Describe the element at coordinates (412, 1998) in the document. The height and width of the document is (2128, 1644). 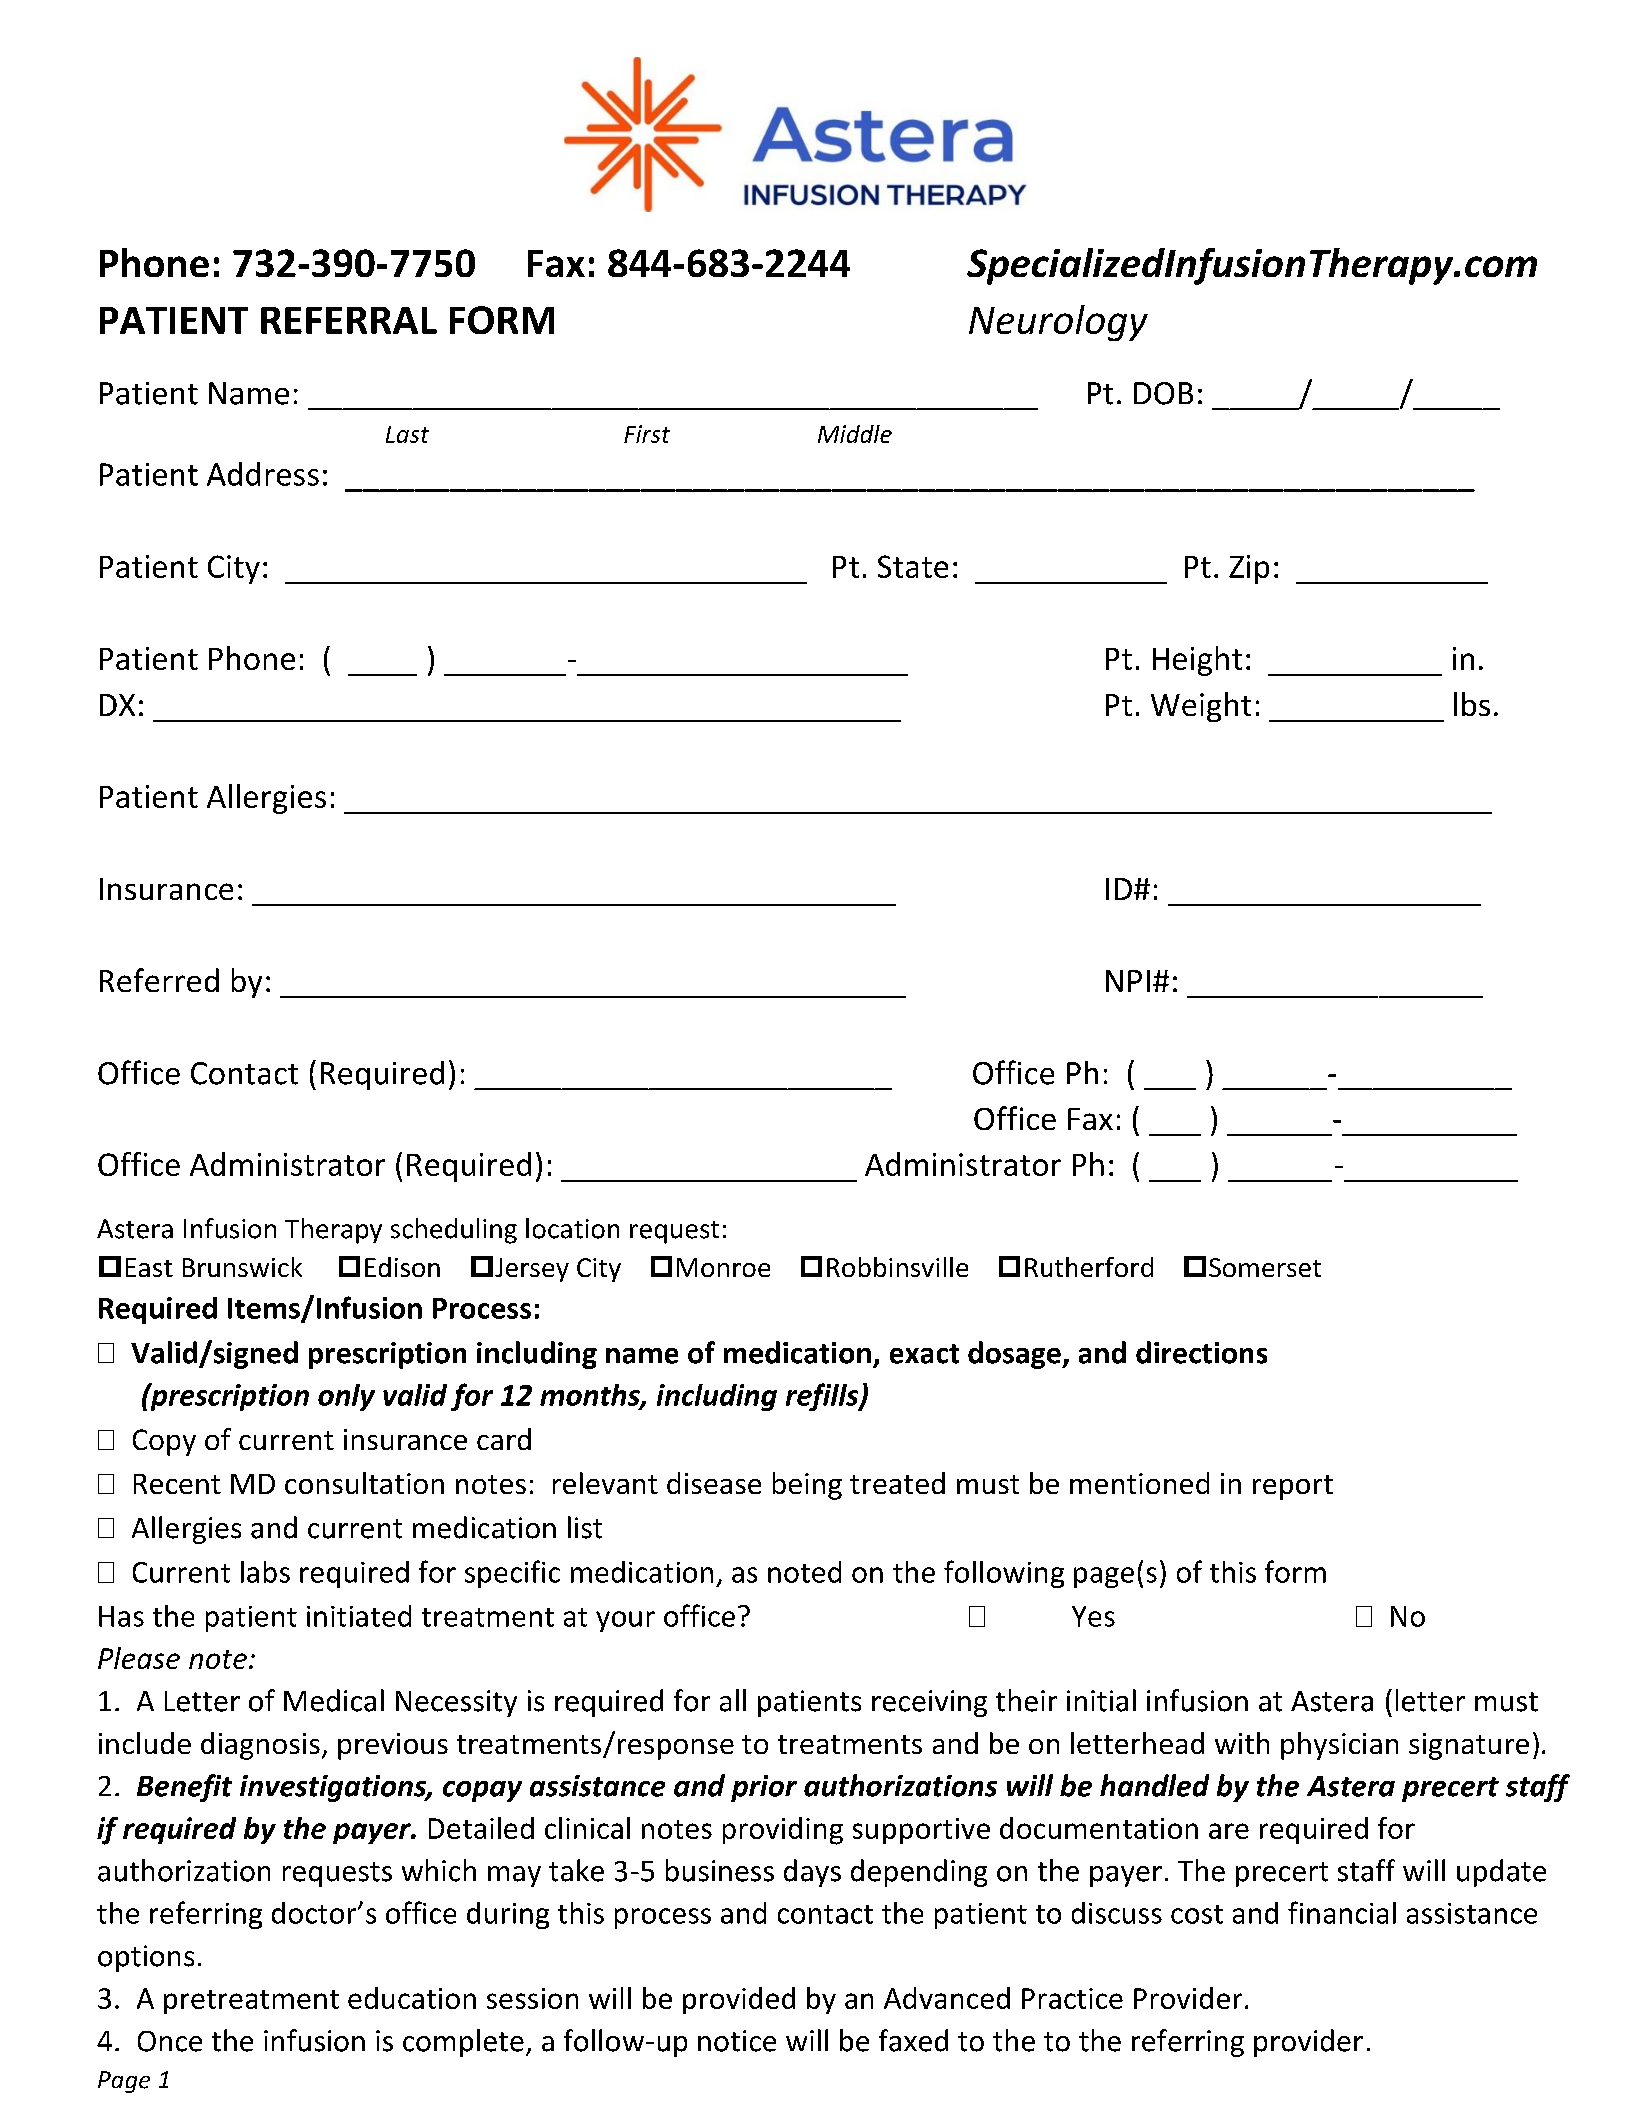
I see `education` at that location.
